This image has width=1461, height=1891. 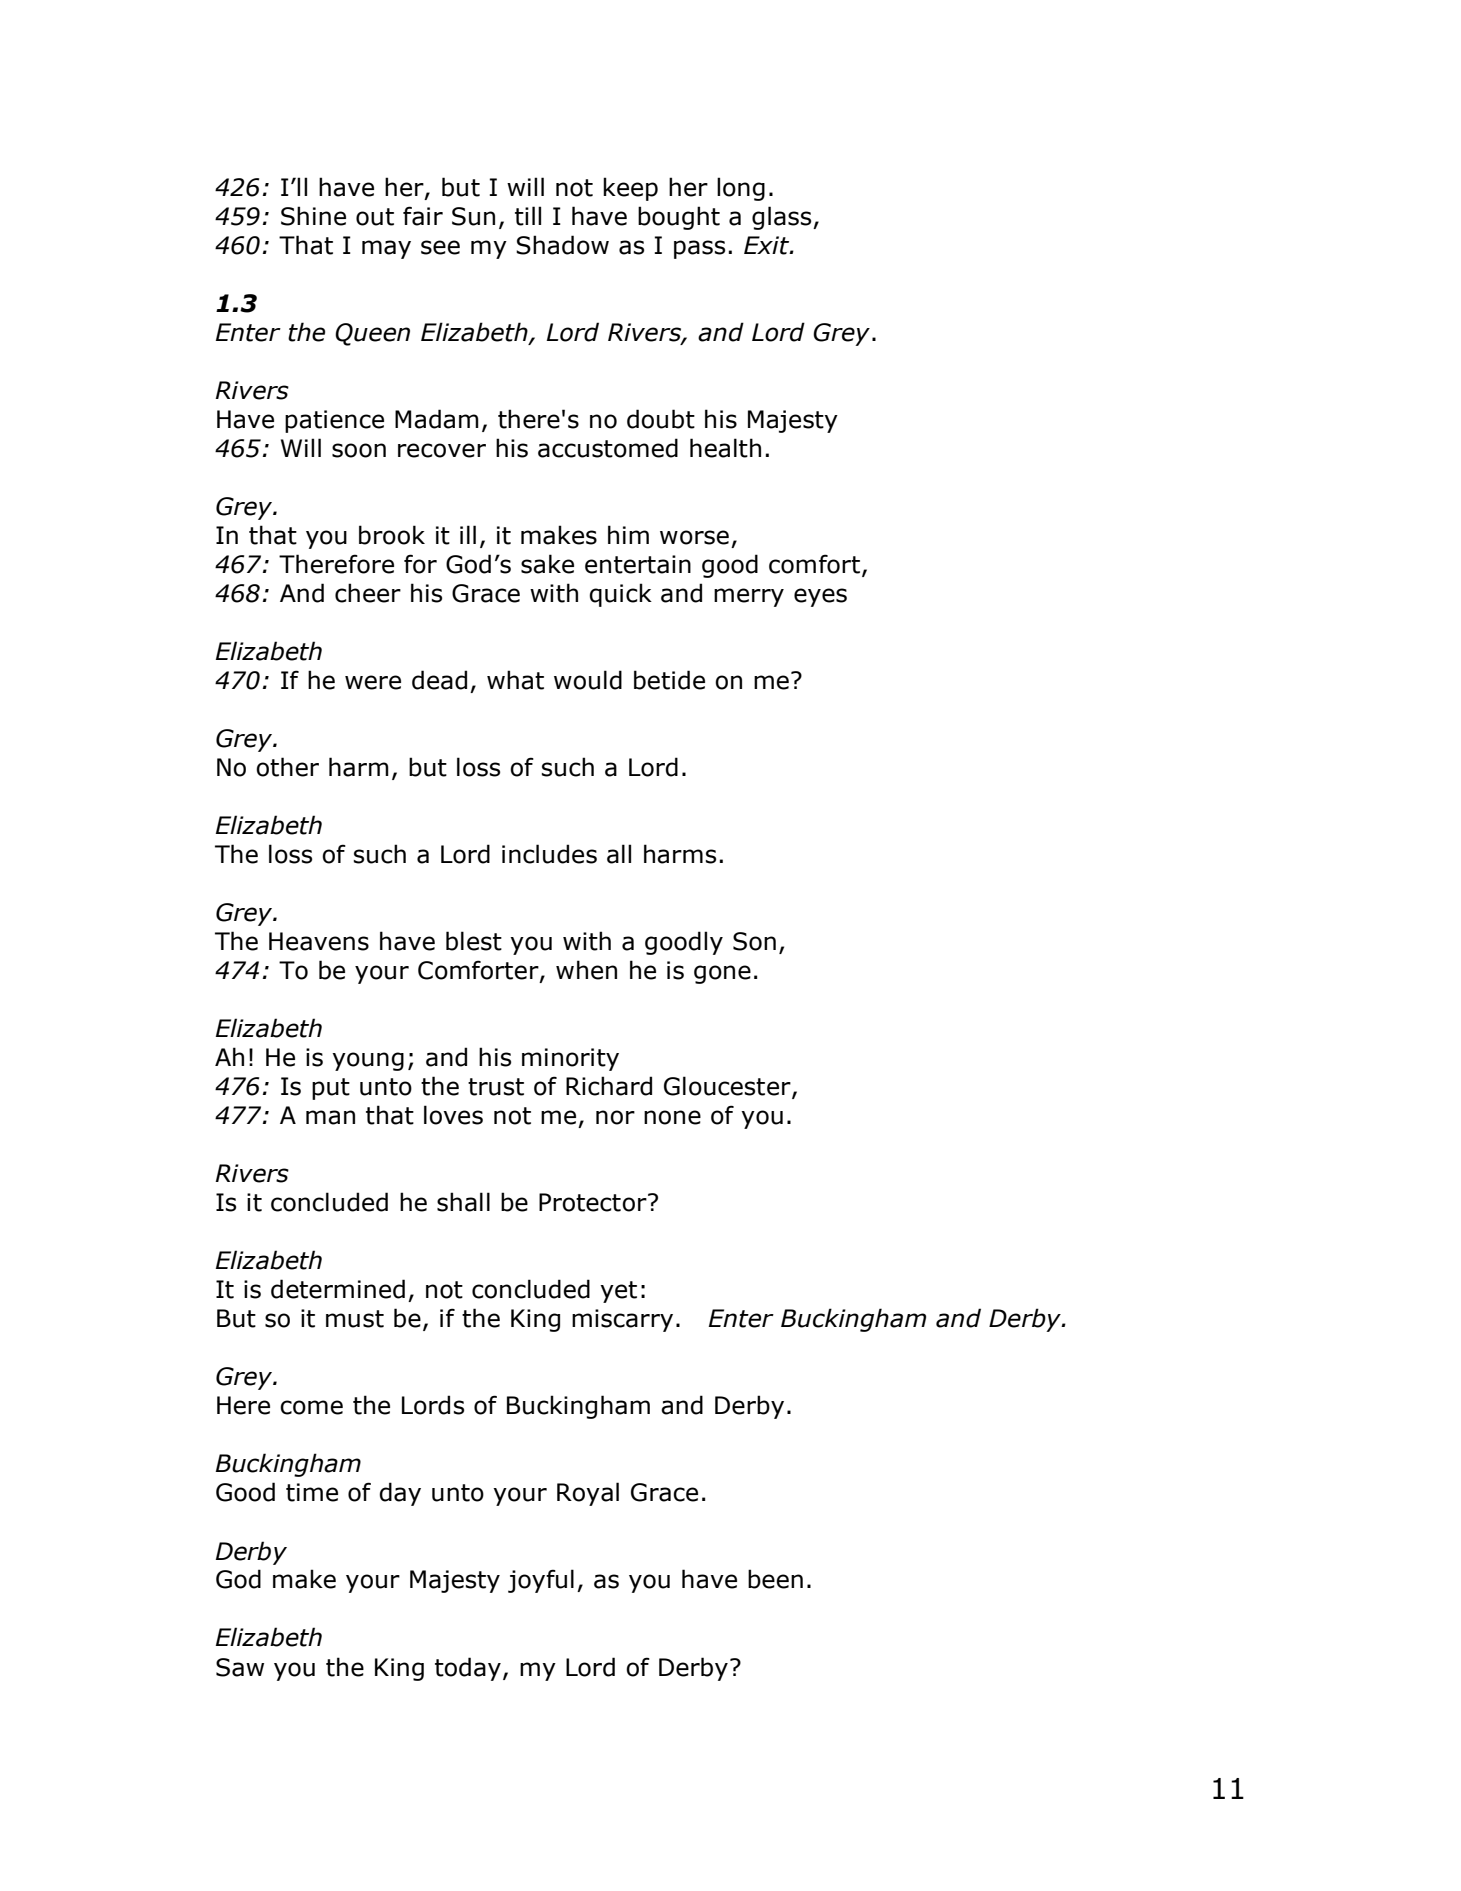 What do you see at coordinates (754, 941) in the image?
I see `Son` at bounding box center [754, 941].
